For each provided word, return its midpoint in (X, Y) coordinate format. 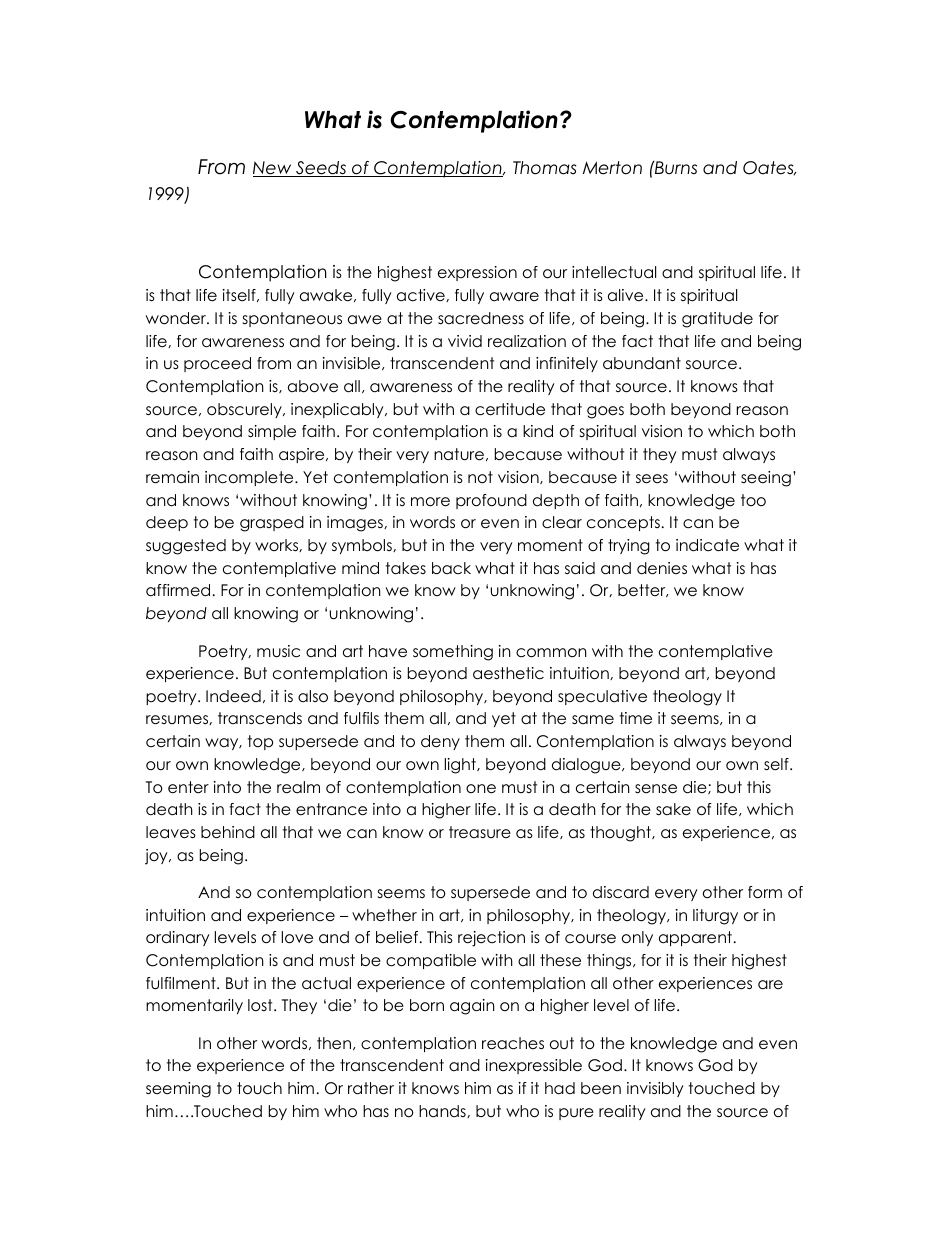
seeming (178, 1090)
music (278, 651)
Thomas (545, 168)
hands (443, 1111)
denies (662, 568)
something (453, 653)
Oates (769, 168)
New (273, 169)
